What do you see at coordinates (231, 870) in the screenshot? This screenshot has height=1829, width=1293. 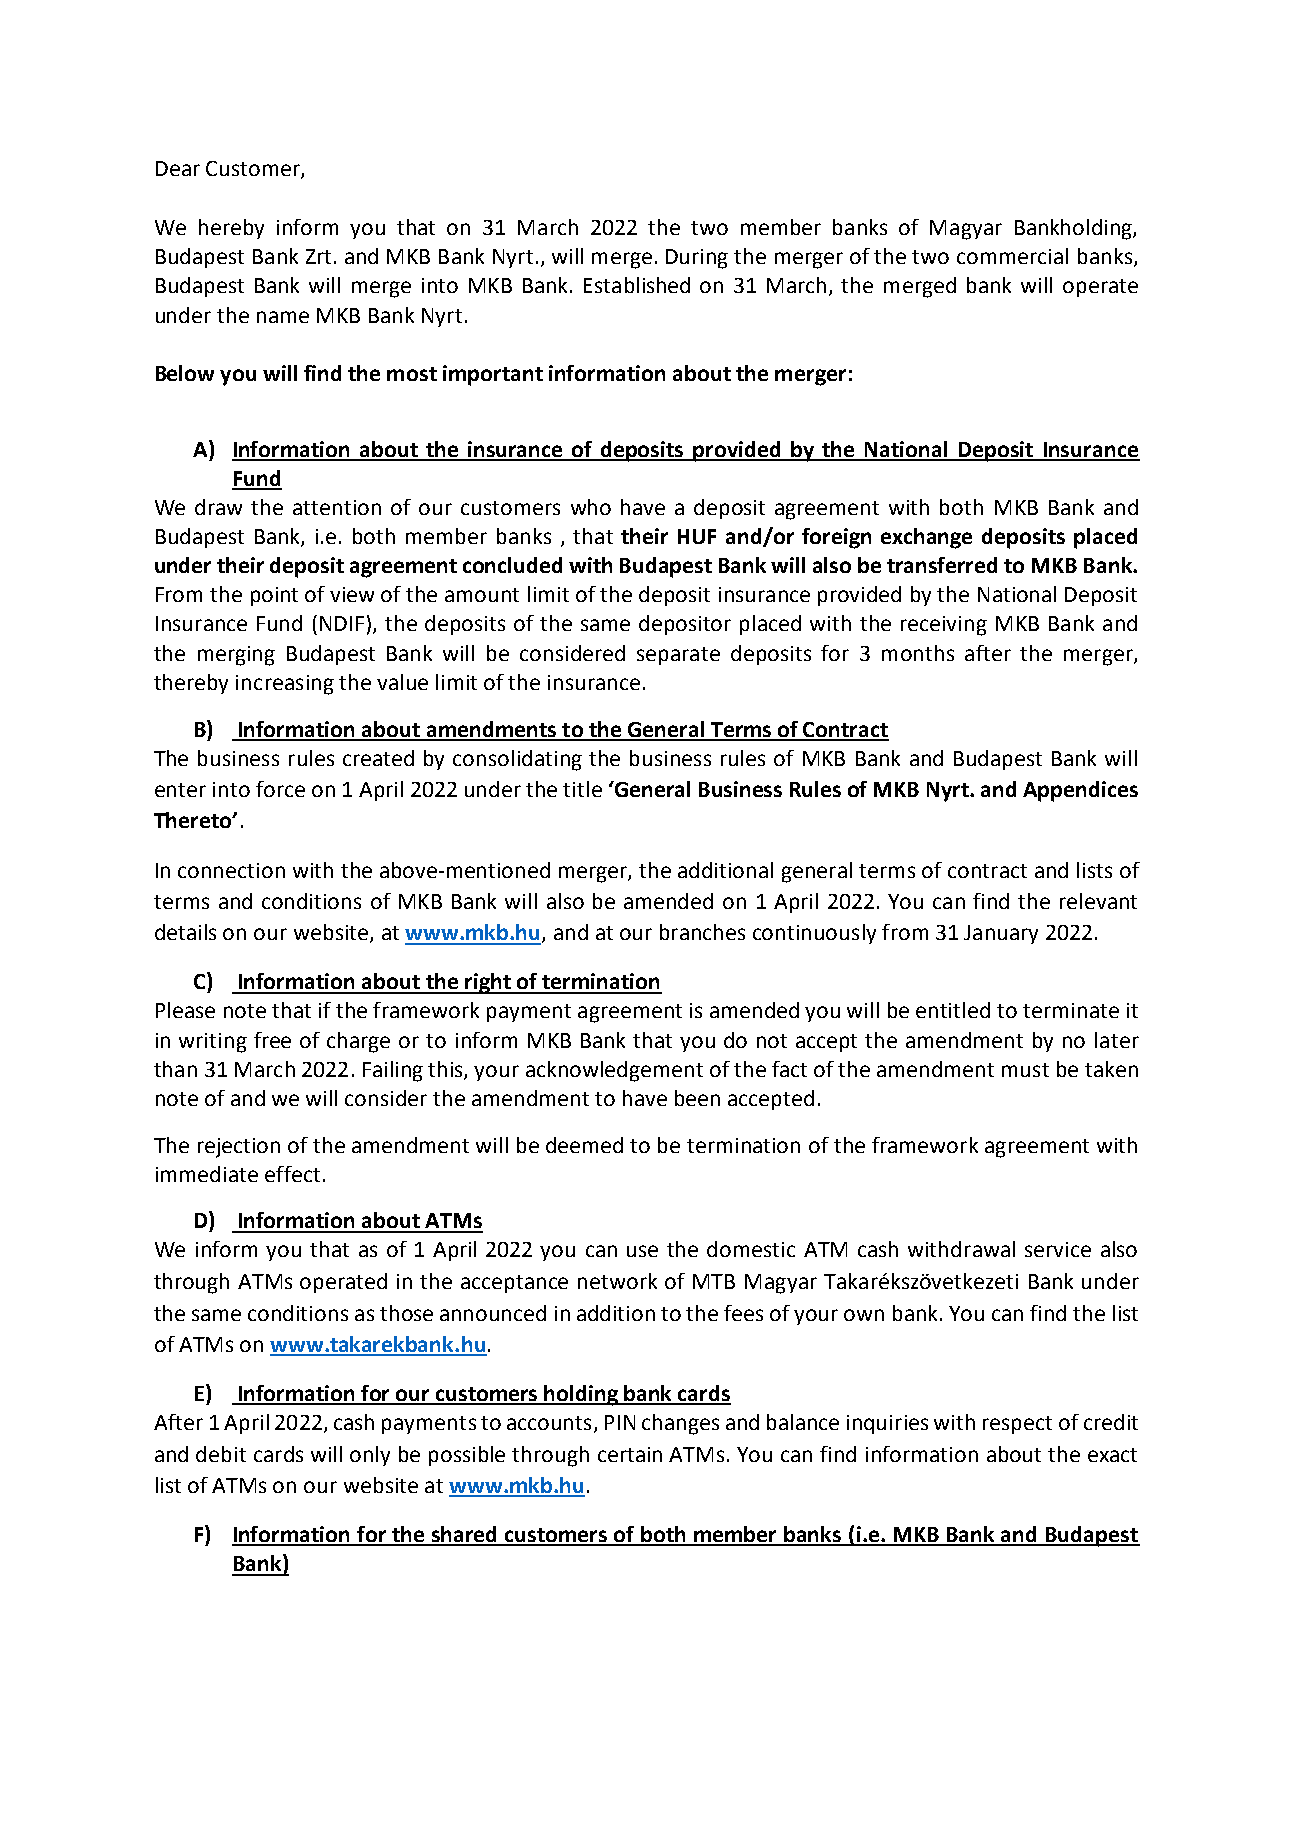 I see `connection` at bounding box center [231, 870].
